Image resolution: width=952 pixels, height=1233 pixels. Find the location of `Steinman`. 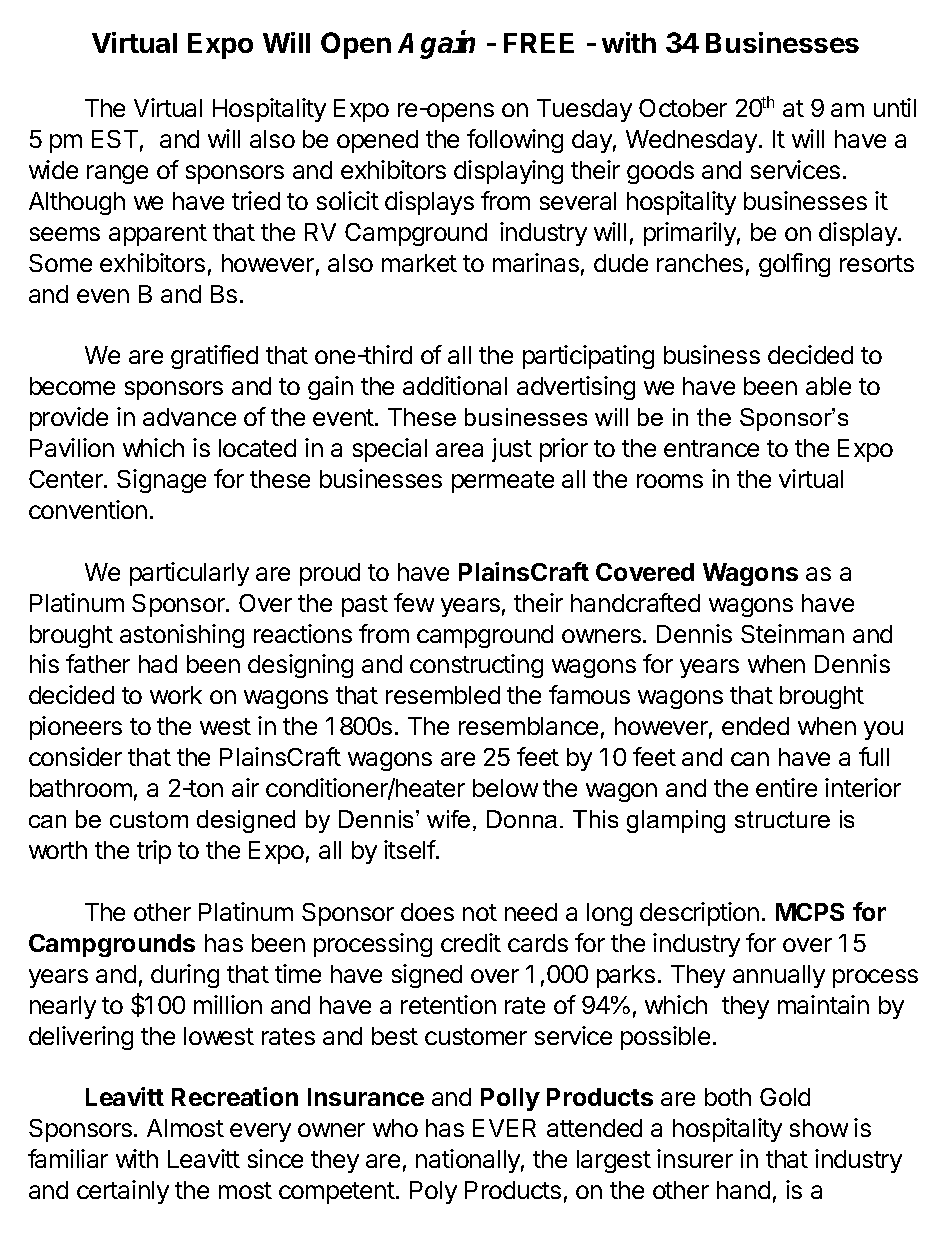

Steinman is located at coordinates (792, 633).
